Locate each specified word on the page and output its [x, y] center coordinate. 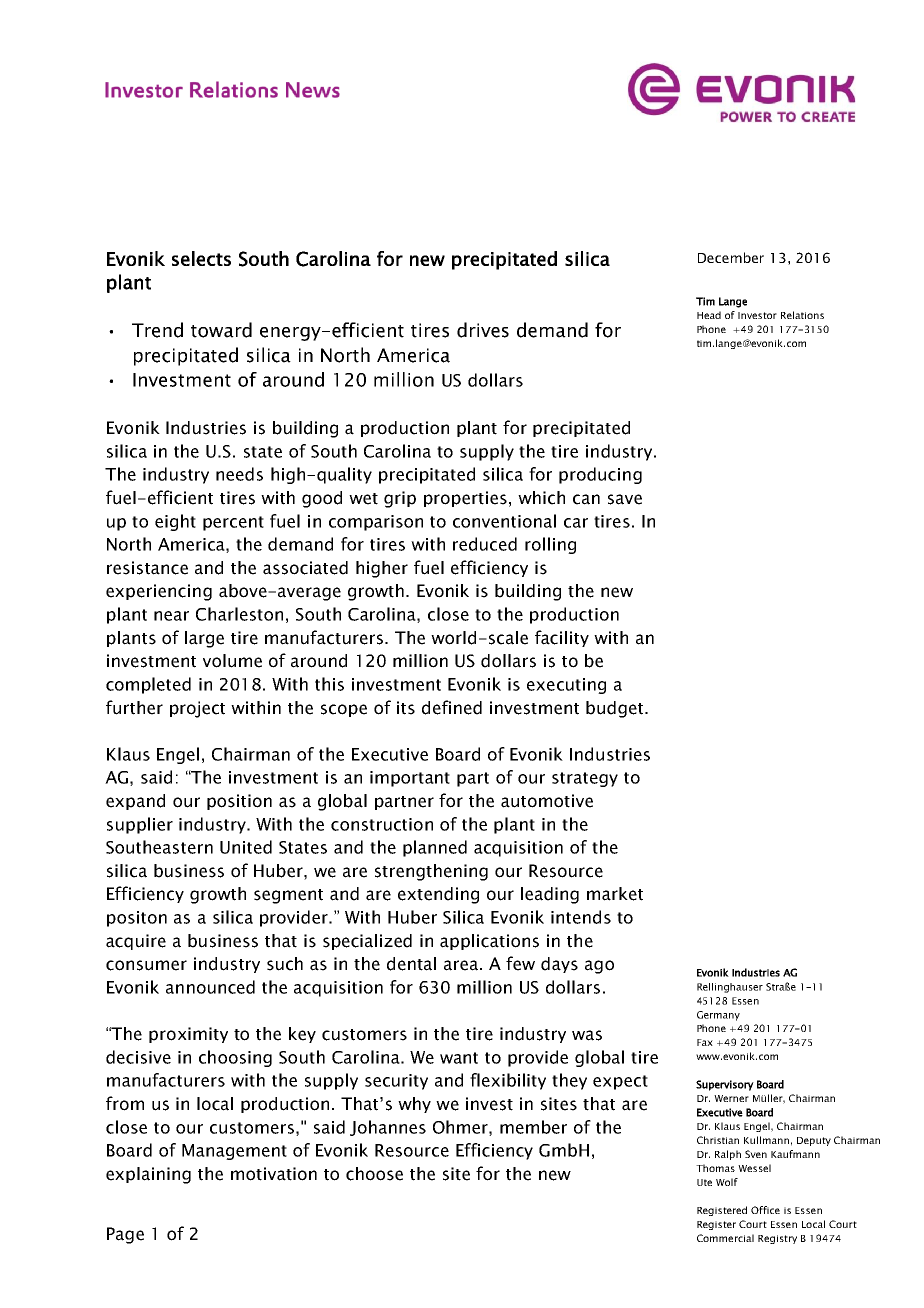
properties [465, 499]
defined [452, 707]
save [625, 499]
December [731, 257]
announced [210, 987]
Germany [718, 1016]
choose [374, 1174]
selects [201, 258]
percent [233, 523]
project [197, 709]
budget [616, 709]
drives [483, 330]
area [462, 965]
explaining [148, 1175]
